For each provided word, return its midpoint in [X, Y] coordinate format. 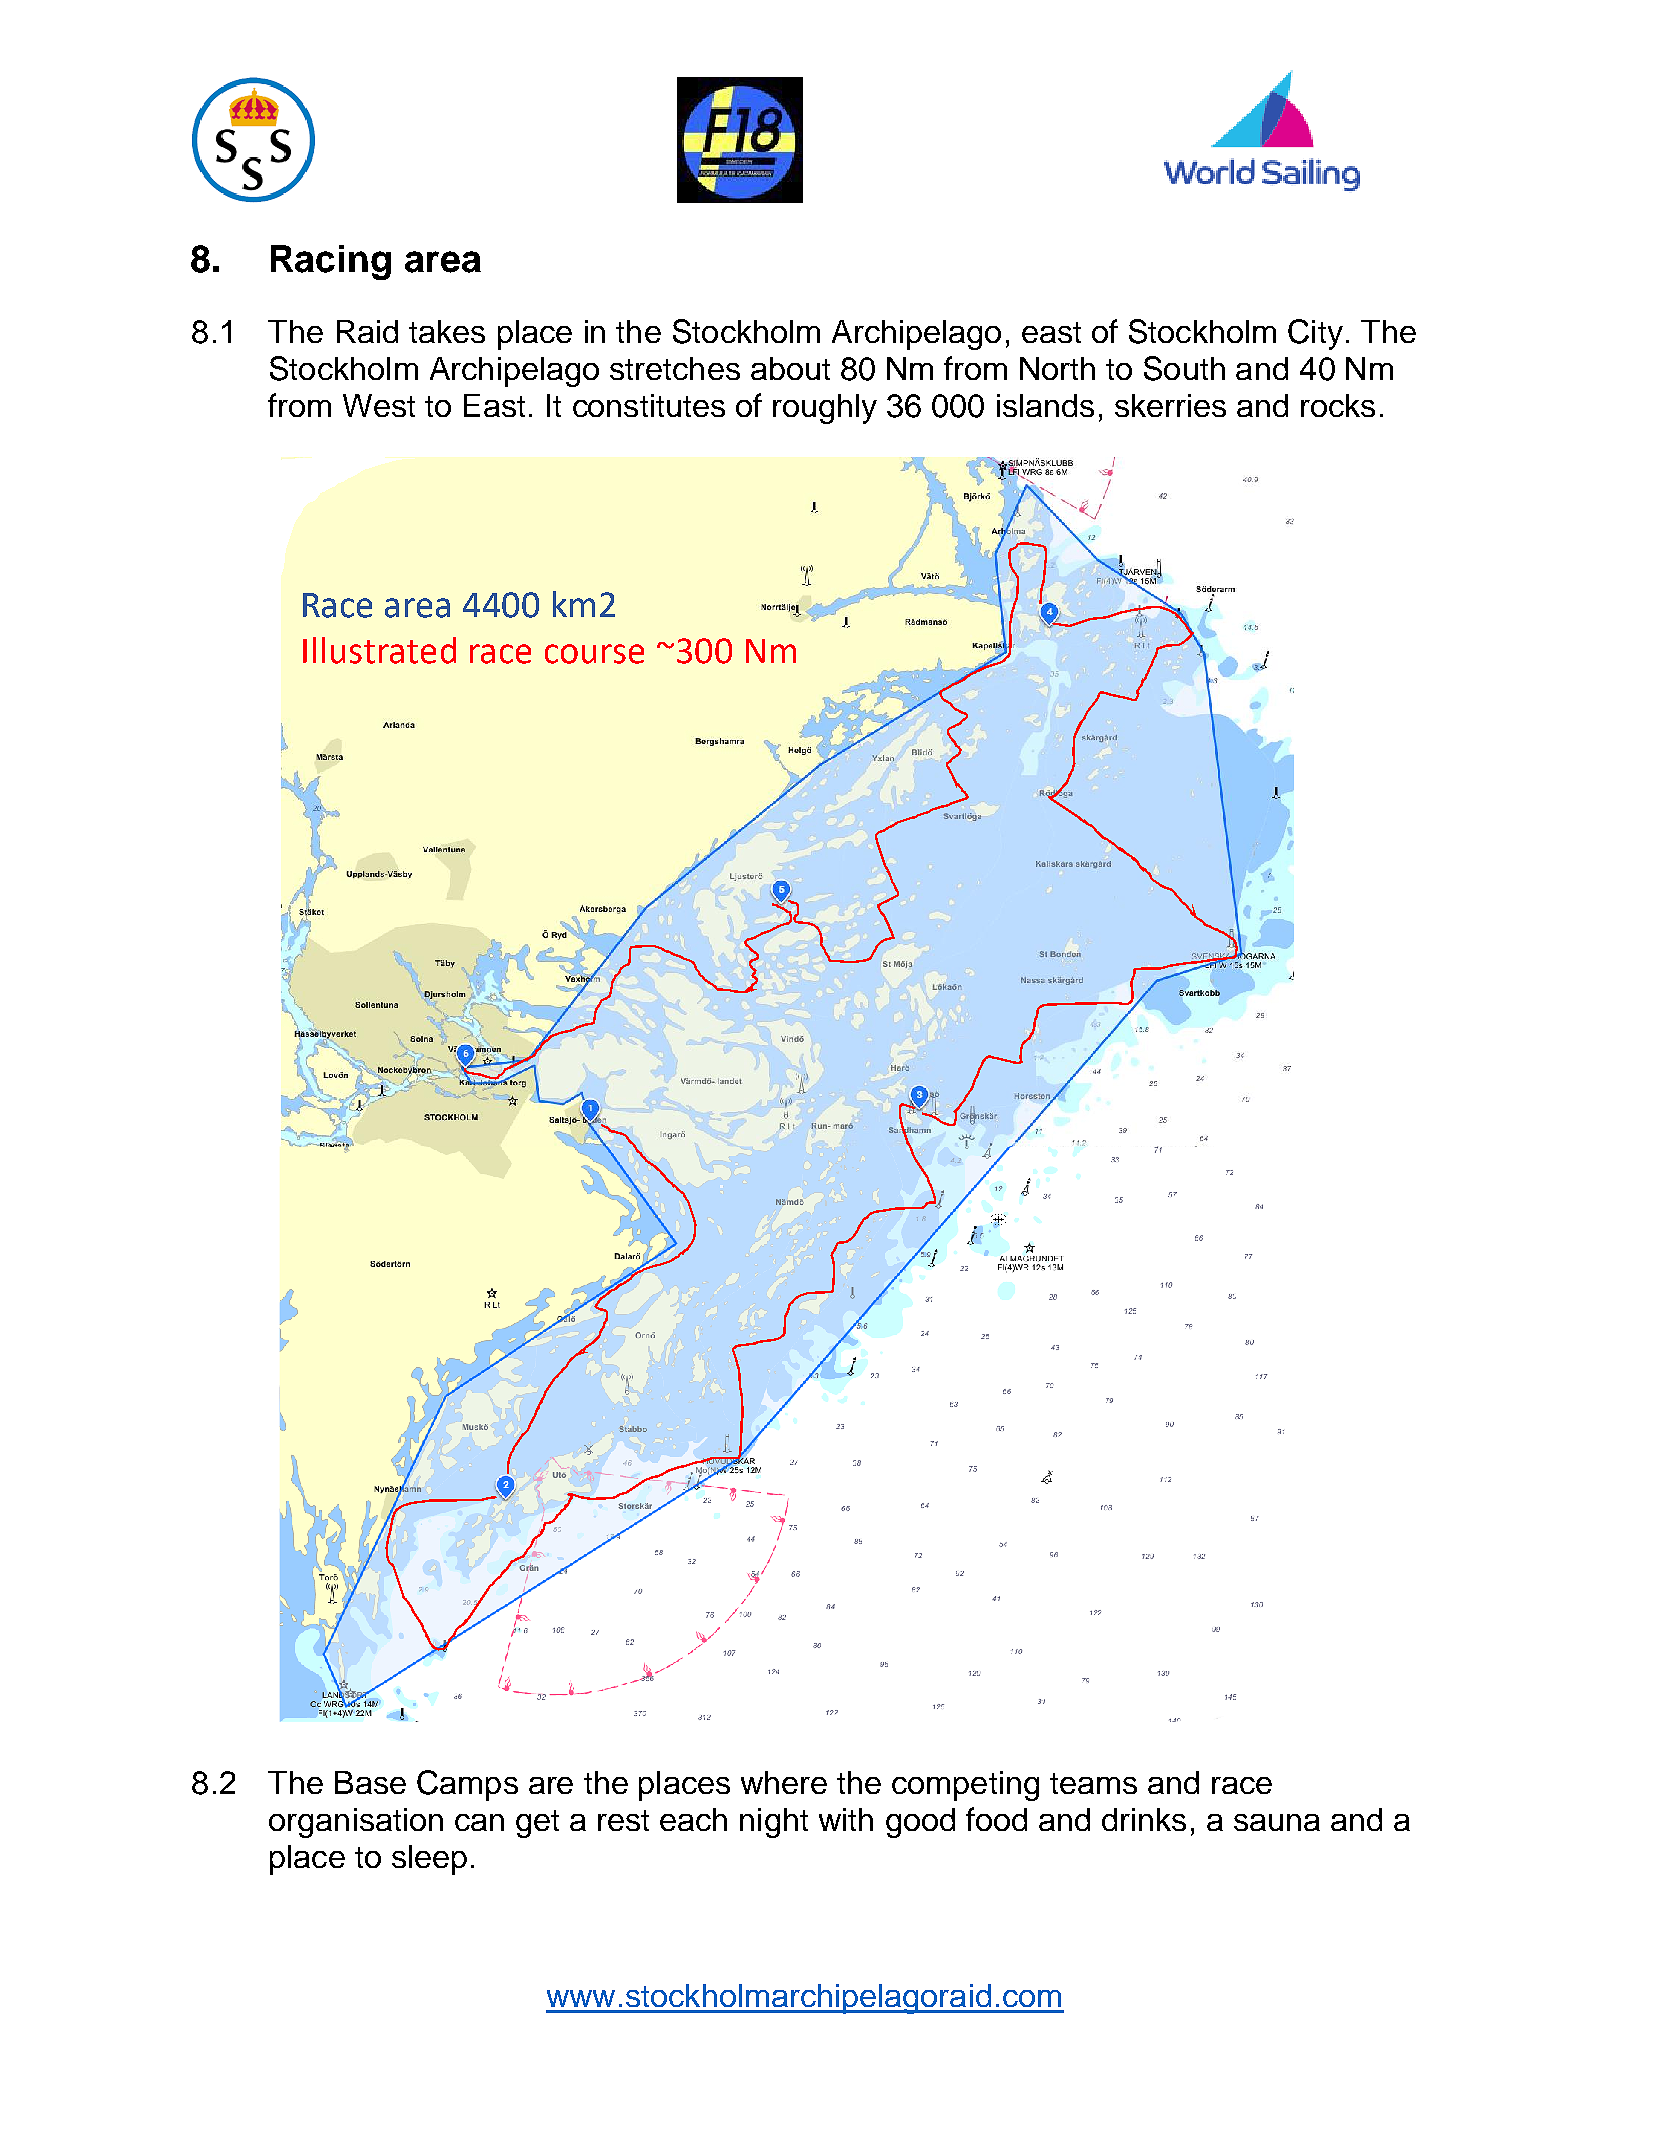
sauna [1277, 1822]
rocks [1338, 405]
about [790, 368]
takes [447, 331]
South [1184, 368]
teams [1093, 1783]
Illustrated [379, 650]
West [379, 405]
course [594, 654]
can [479, 1822]
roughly [825, 409]
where [784, 1782]
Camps [467, 1785]
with [846, 1819]
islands [1045, 405]
